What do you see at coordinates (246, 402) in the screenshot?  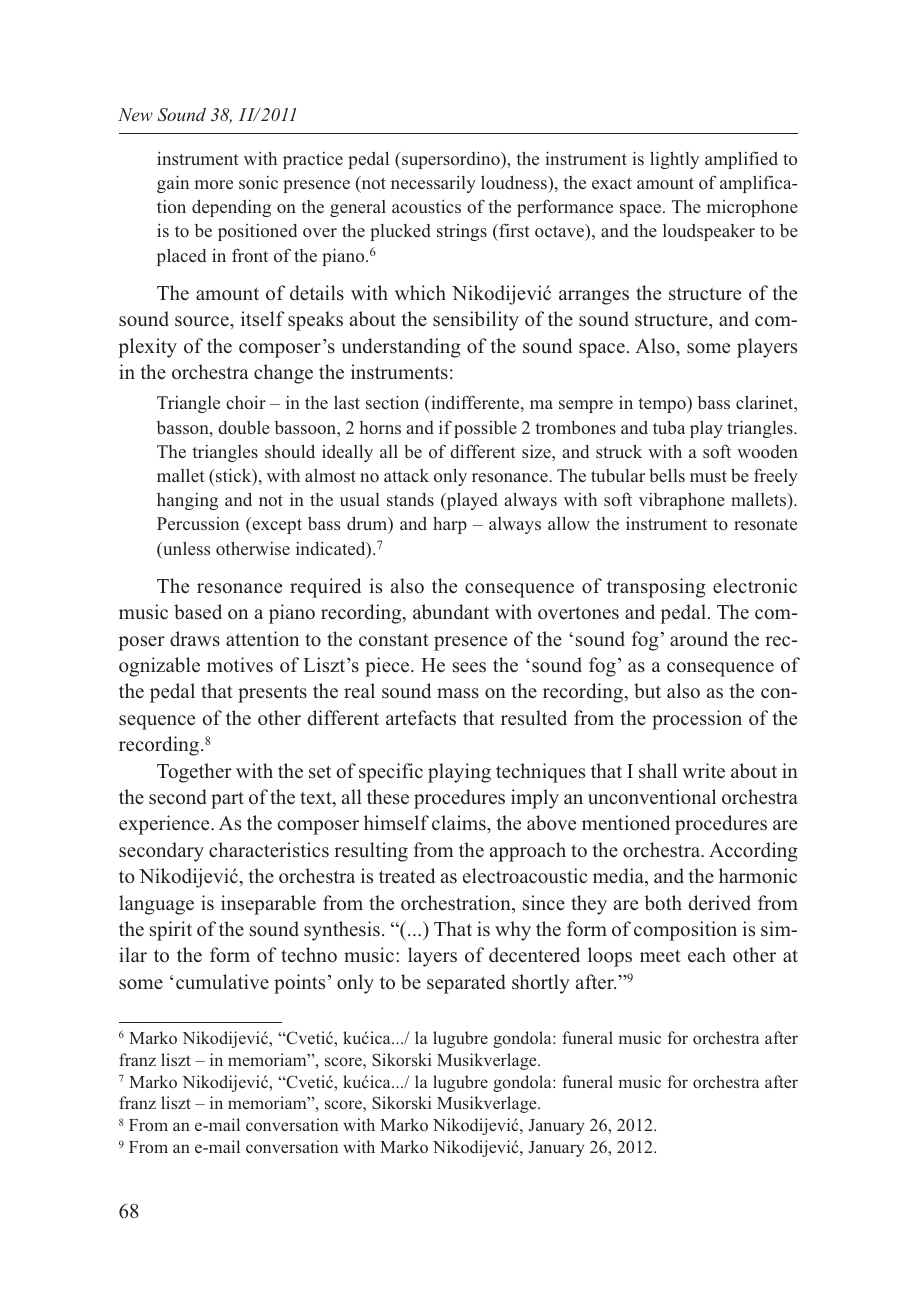 I see `choir` at bounding box center [246, 402].
